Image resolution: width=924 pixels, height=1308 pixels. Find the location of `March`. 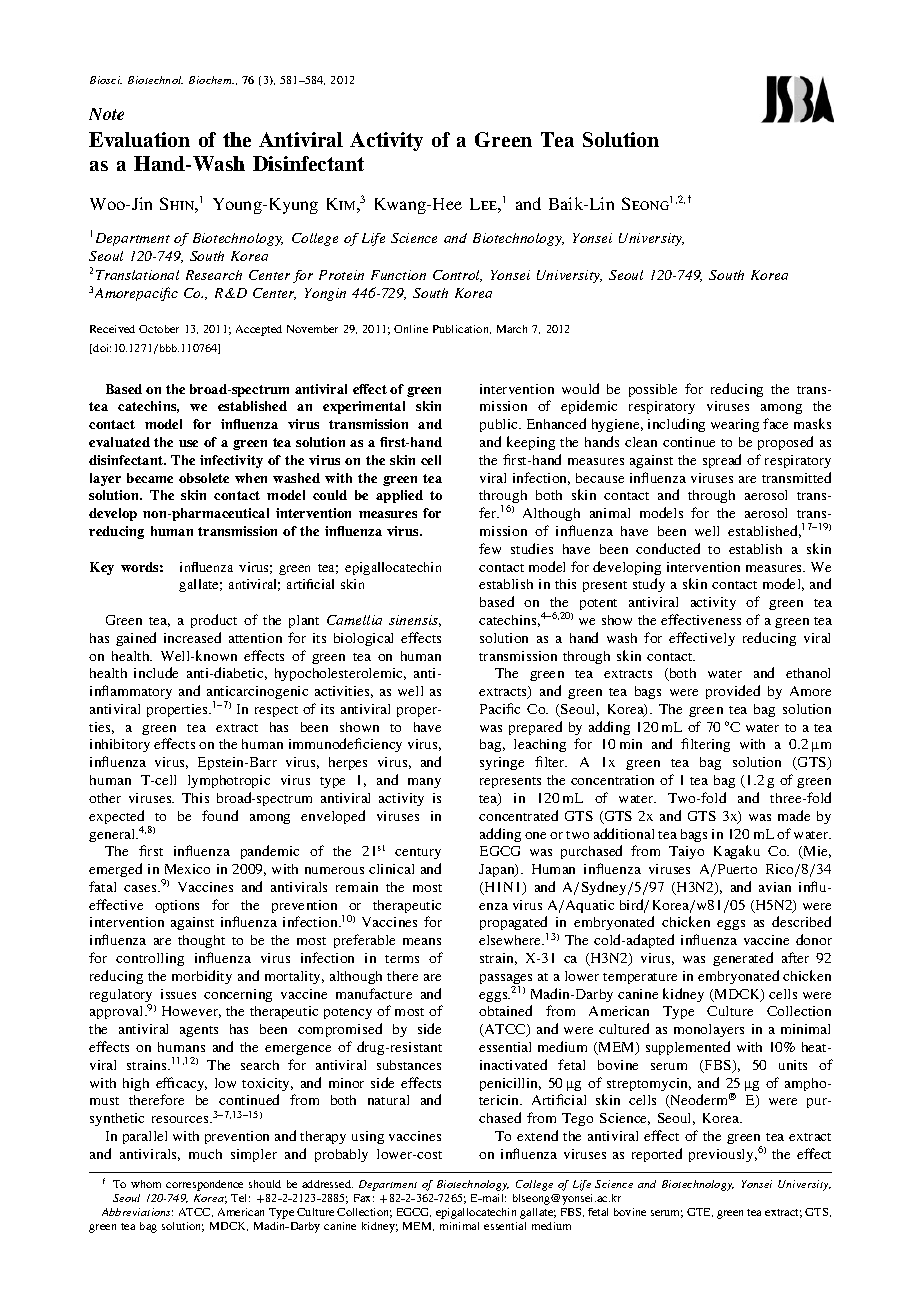

March is located at coordinates (512, 329).
